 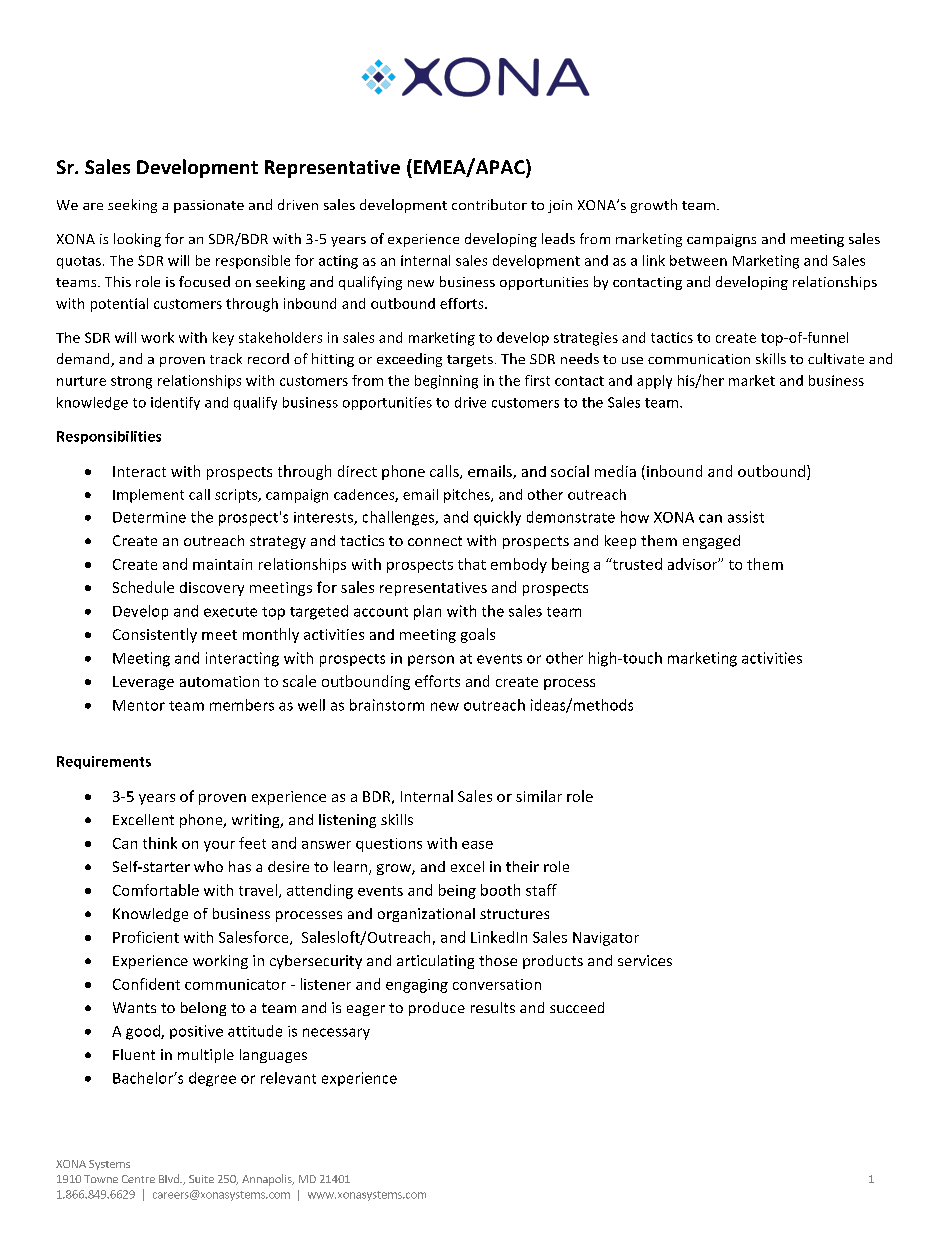 What do you see at coordinates (170, 1178) in the screenshot?
I see `Blvd` at bounding box center [170, 1178].
